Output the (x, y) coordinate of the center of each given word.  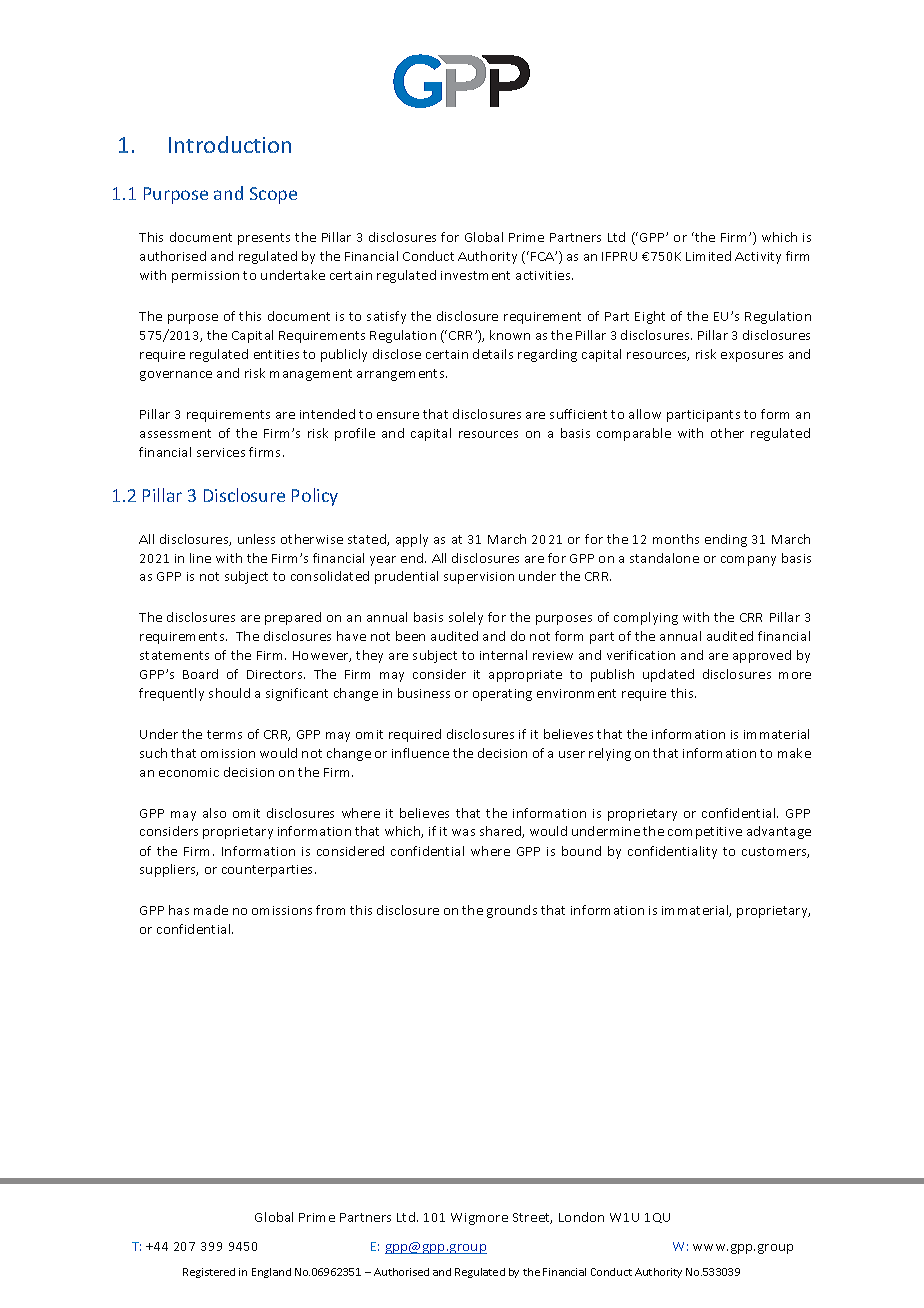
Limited (708, 256)
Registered (209, 1273)
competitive (705, 833)
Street (532, 1218)
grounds (512, 911)
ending (726, 540)
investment (475, 275)
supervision (479, 578)
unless (256, 539)
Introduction (230, 144)
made (211, 910)
